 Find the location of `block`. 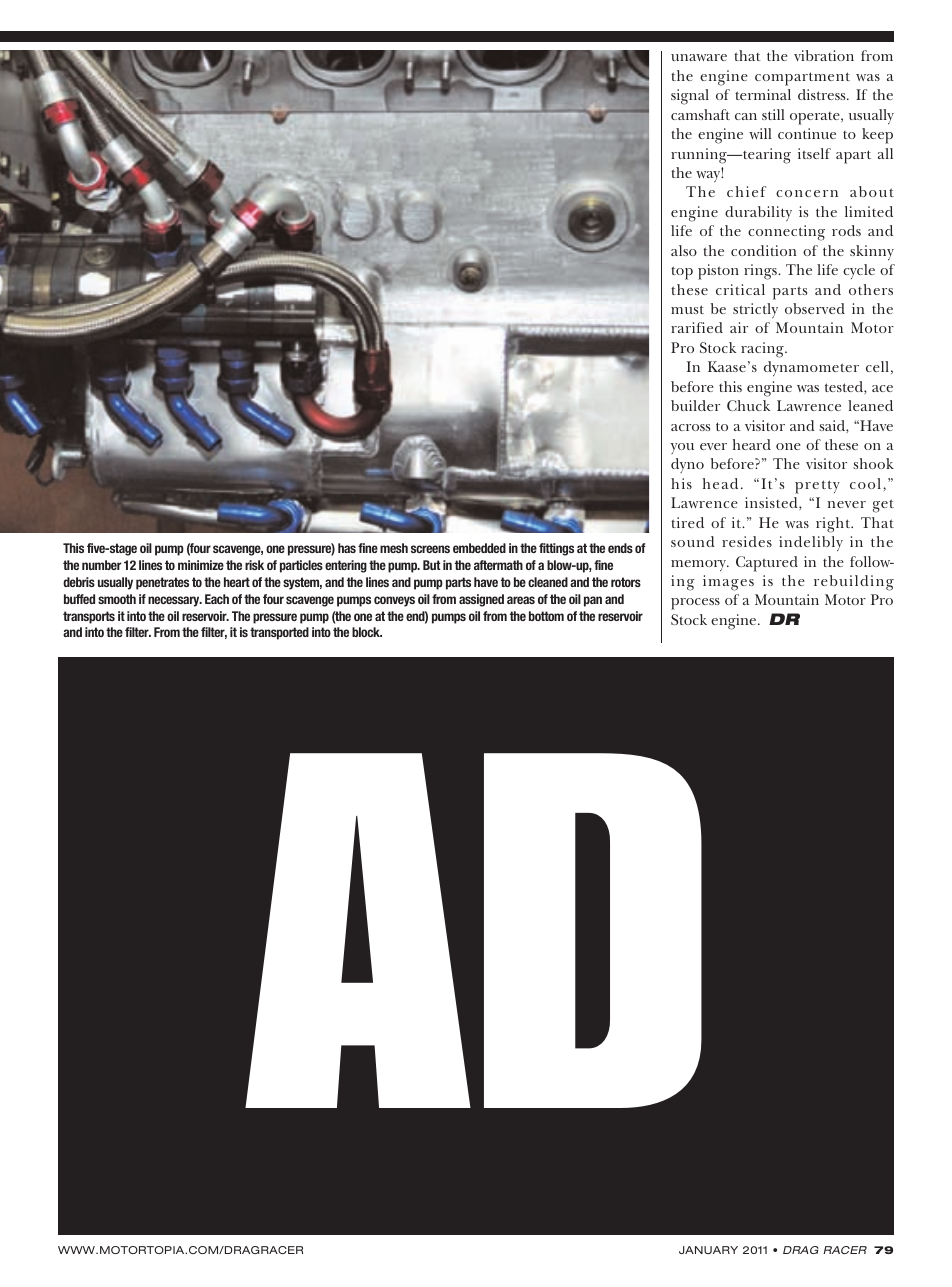

block is located at coordinates (367, 632).
